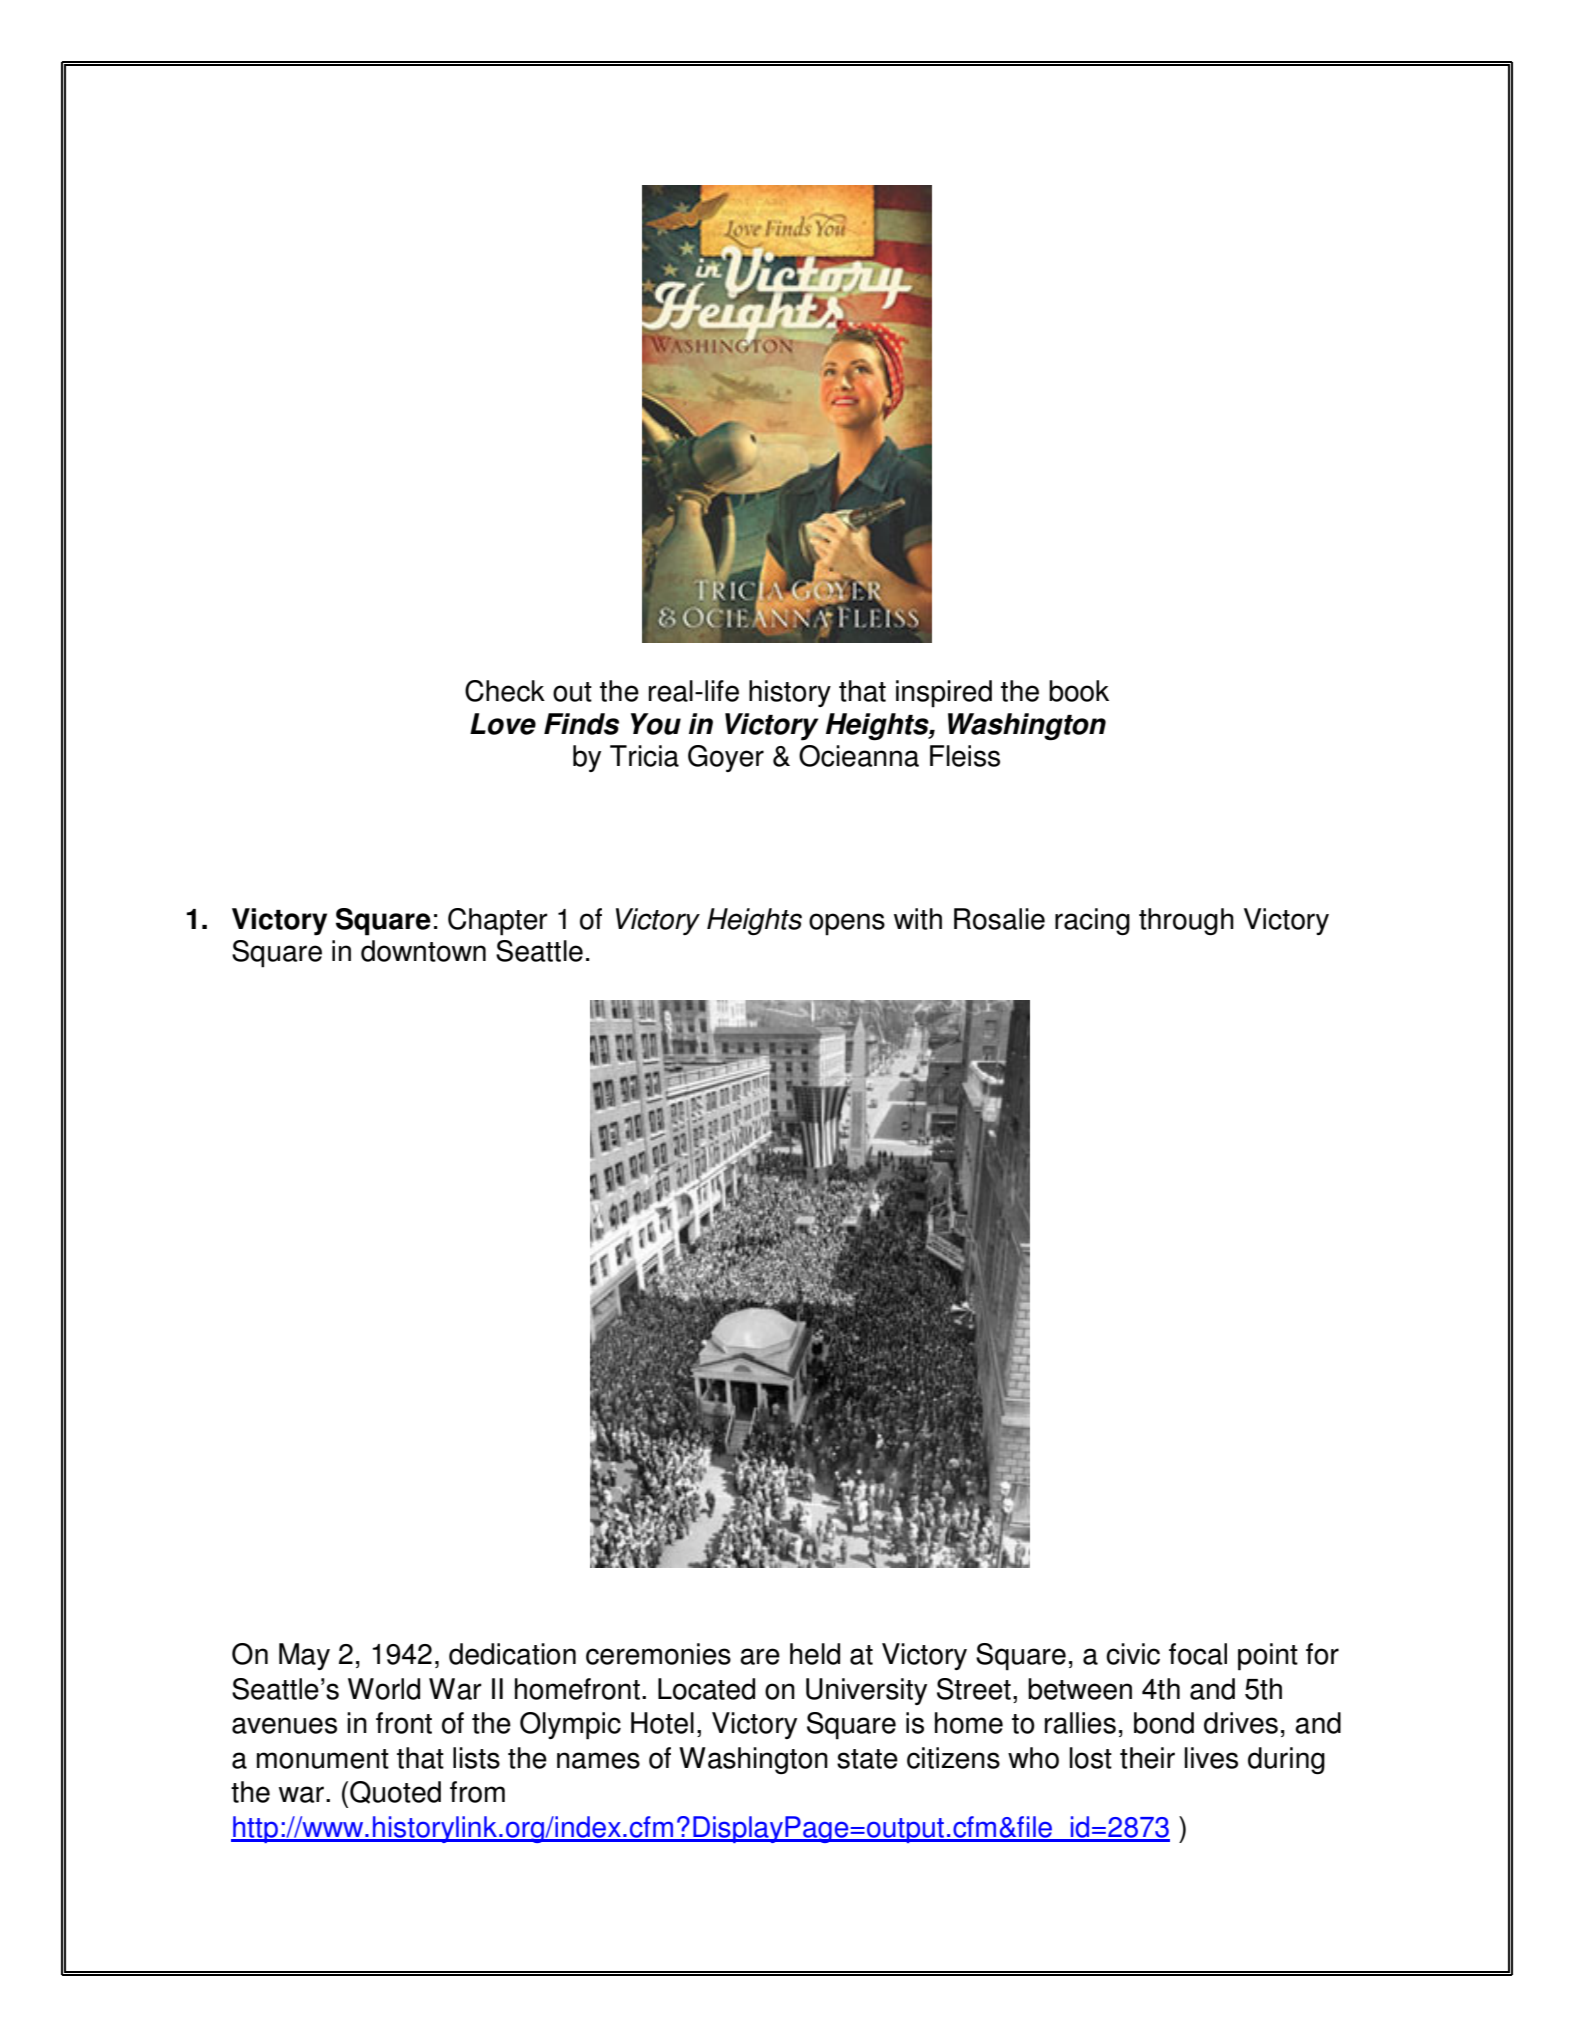  I want to click on state, so click(867, 1759).
